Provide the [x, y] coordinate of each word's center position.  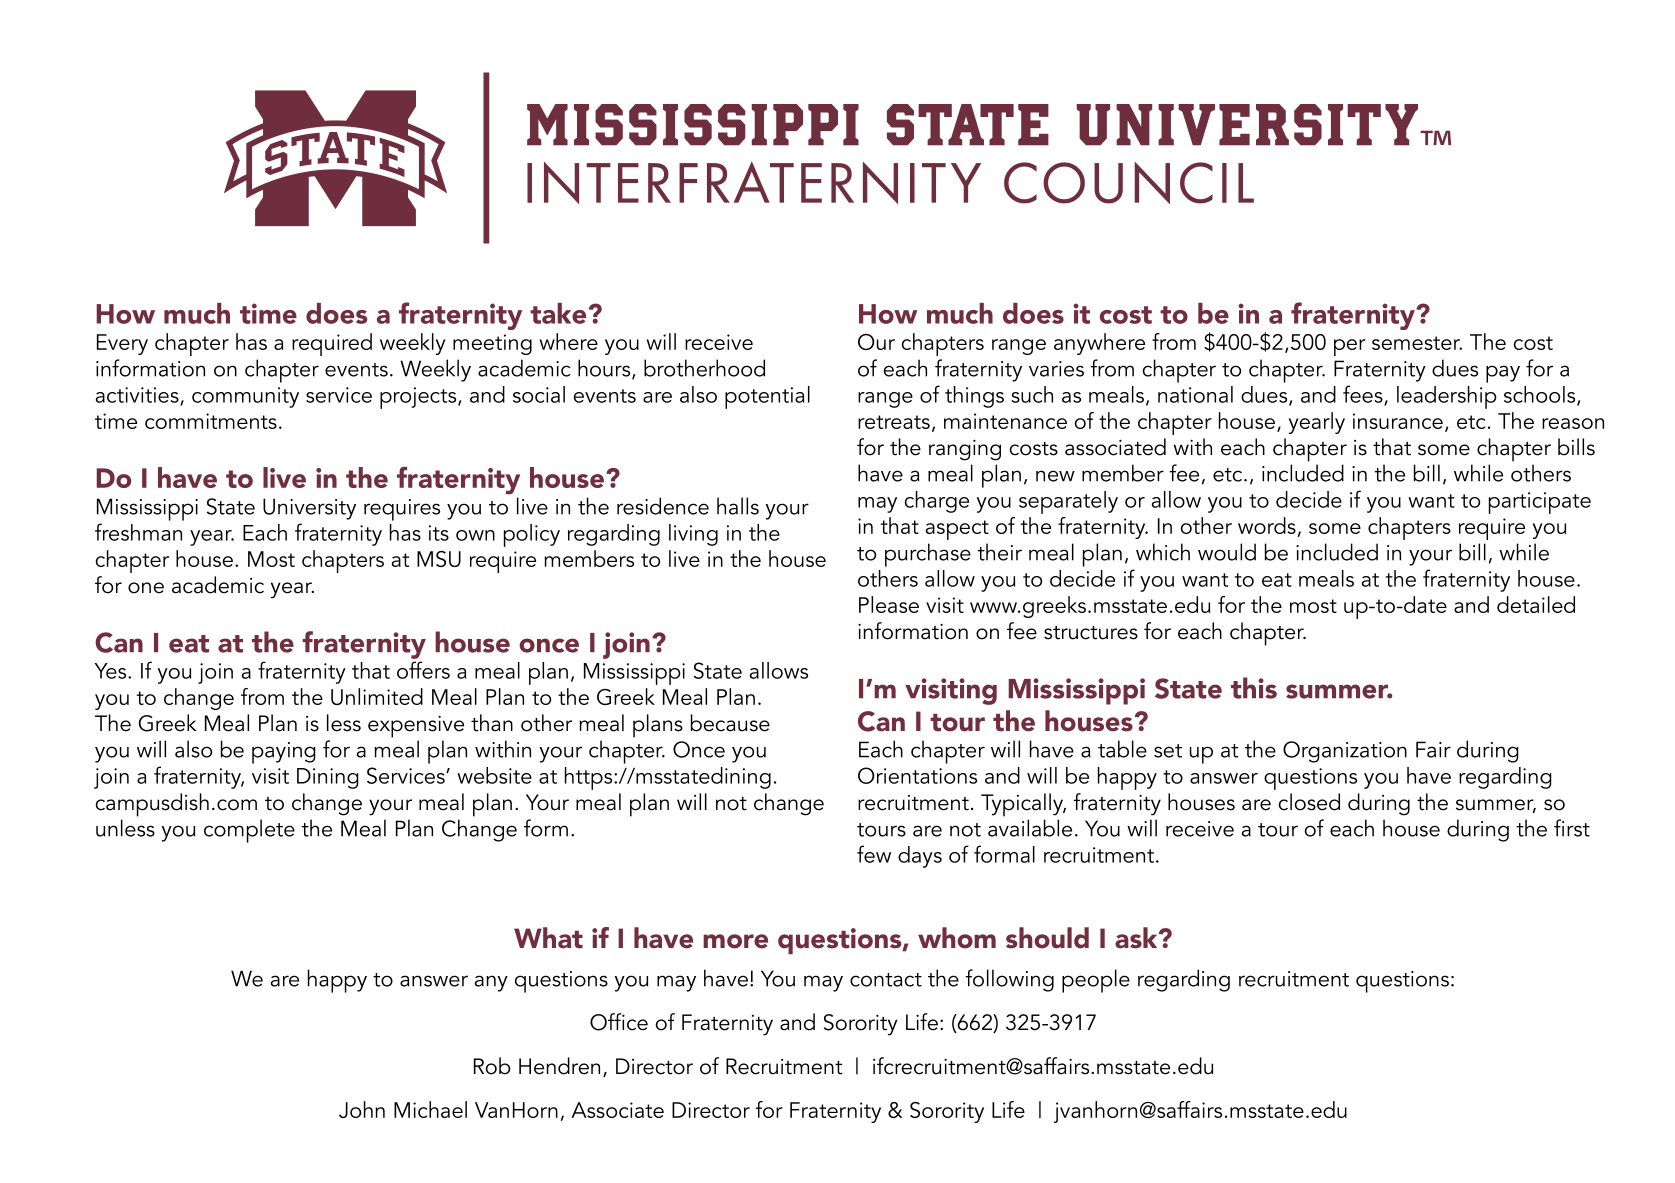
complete [249, 831]
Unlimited [377, 696]
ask [1137, 938]
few [874, 854]
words [1267, 525]
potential [767, 397]
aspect [957, 530]
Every [122, 344]
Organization [1345, 752]
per [1350, 347]
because [730, 723]
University [309, 509]
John [362, 1109]
